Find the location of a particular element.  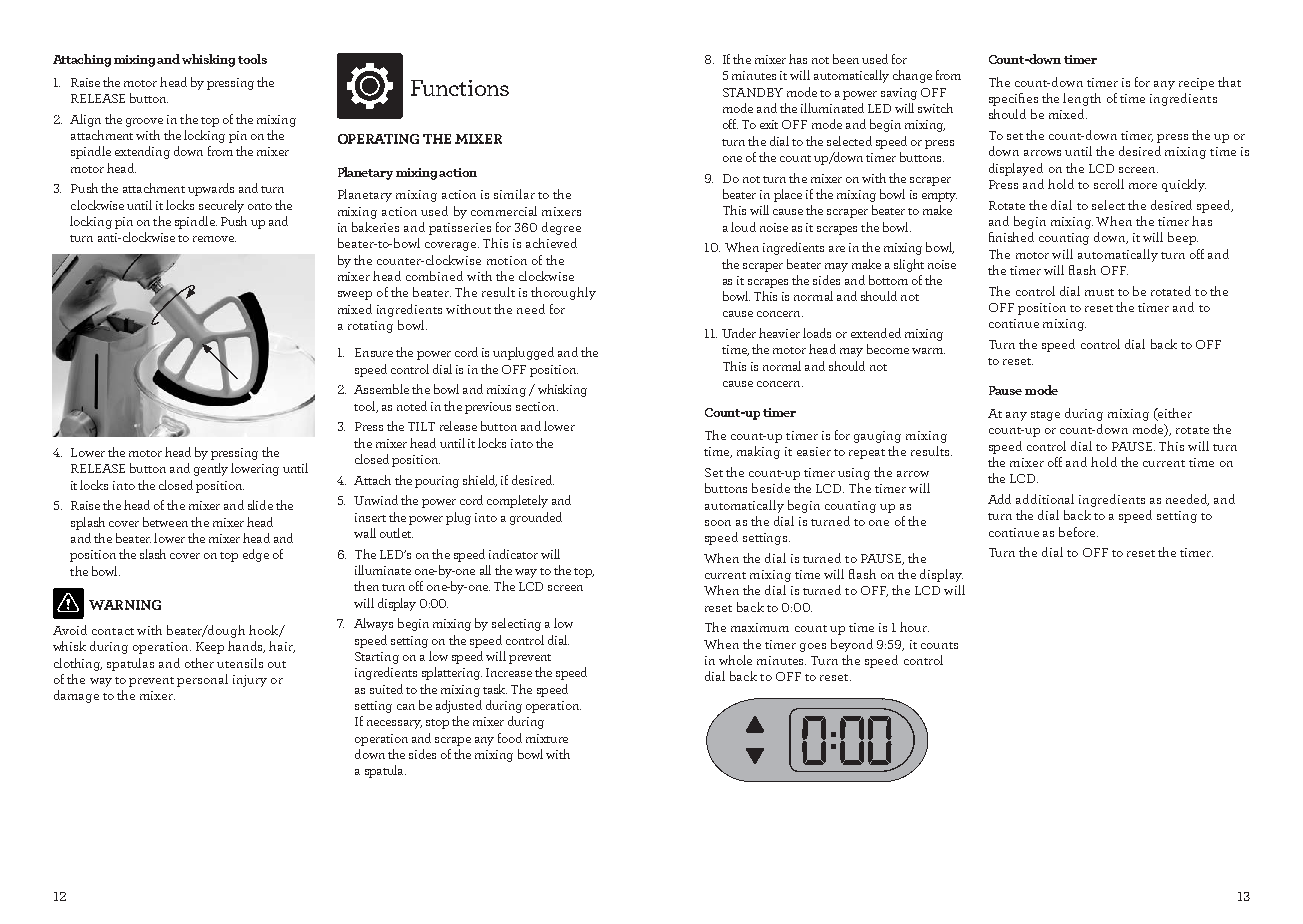

mixture is located at coordinates (547, 738).
